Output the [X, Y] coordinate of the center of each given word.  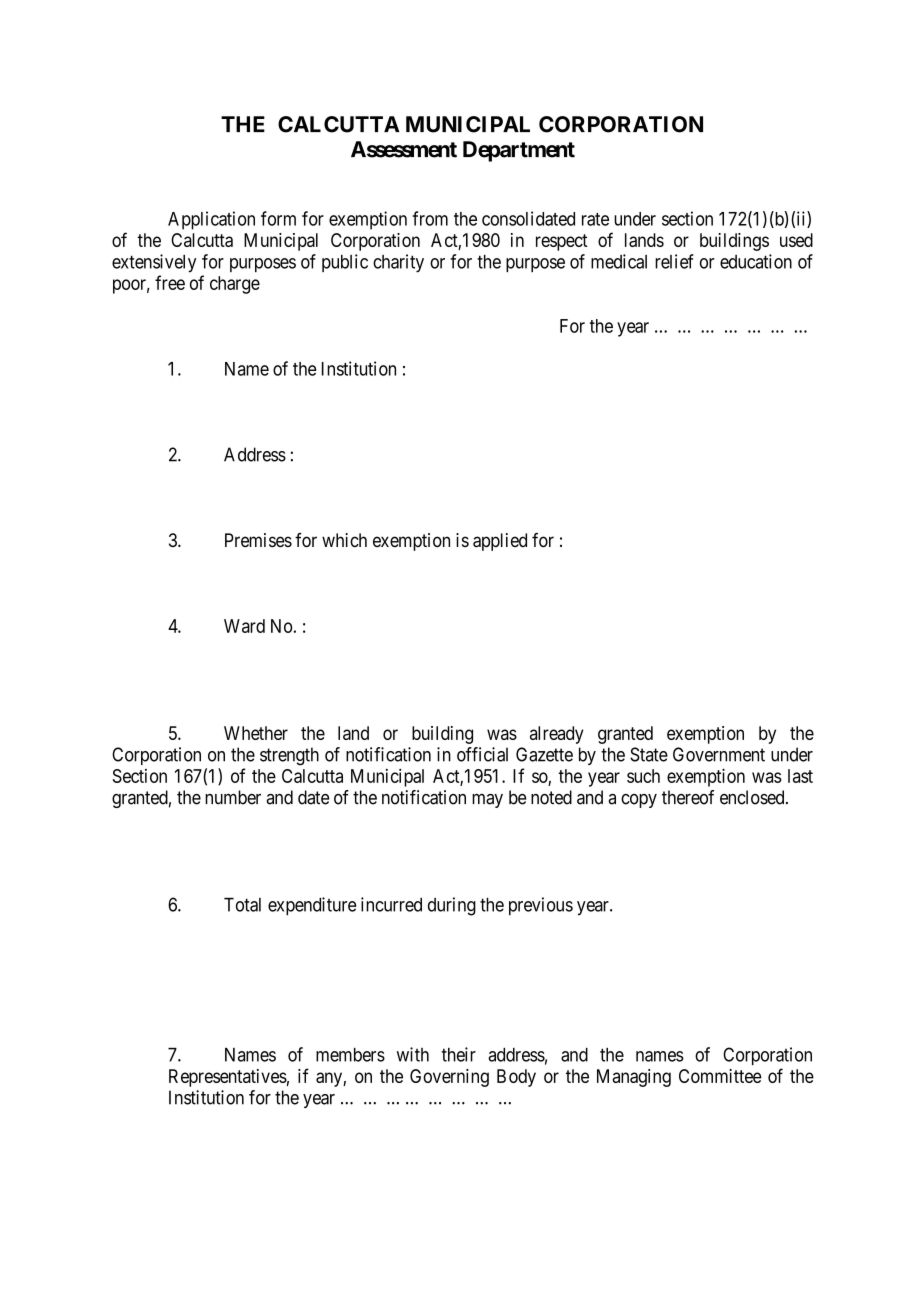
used [796, 240]
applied [500, 542]
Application [211, 220]
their [459, 1054]
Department [519, 151]
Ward [244, 626]
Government [719, 754]
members [350, 1055]
